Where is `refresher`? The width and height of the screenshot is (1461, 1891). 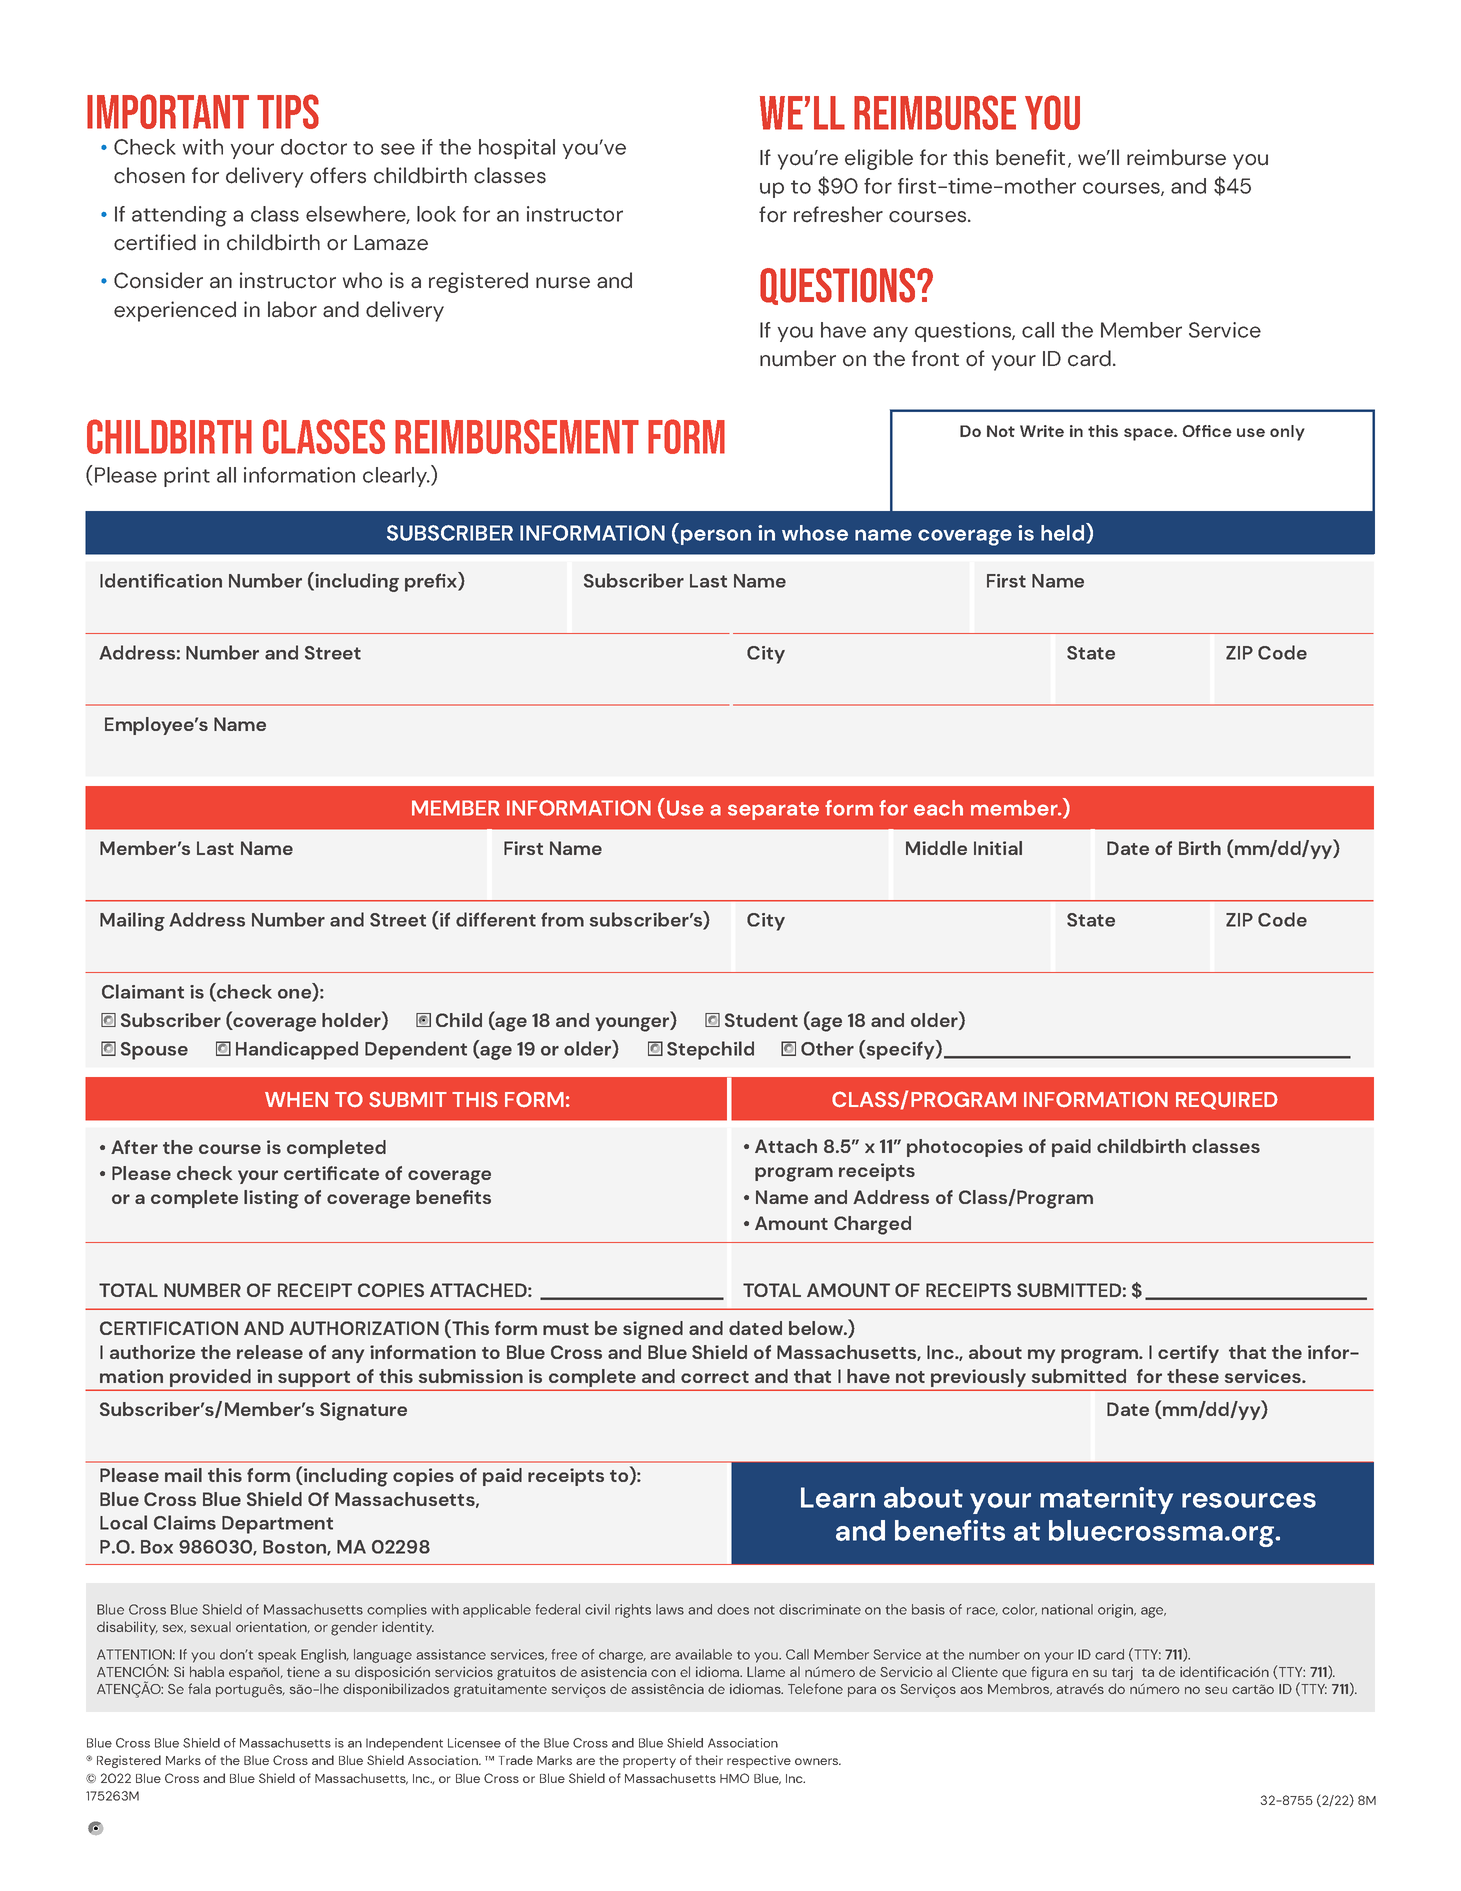 refresher is located at coordinates (838, 214).
